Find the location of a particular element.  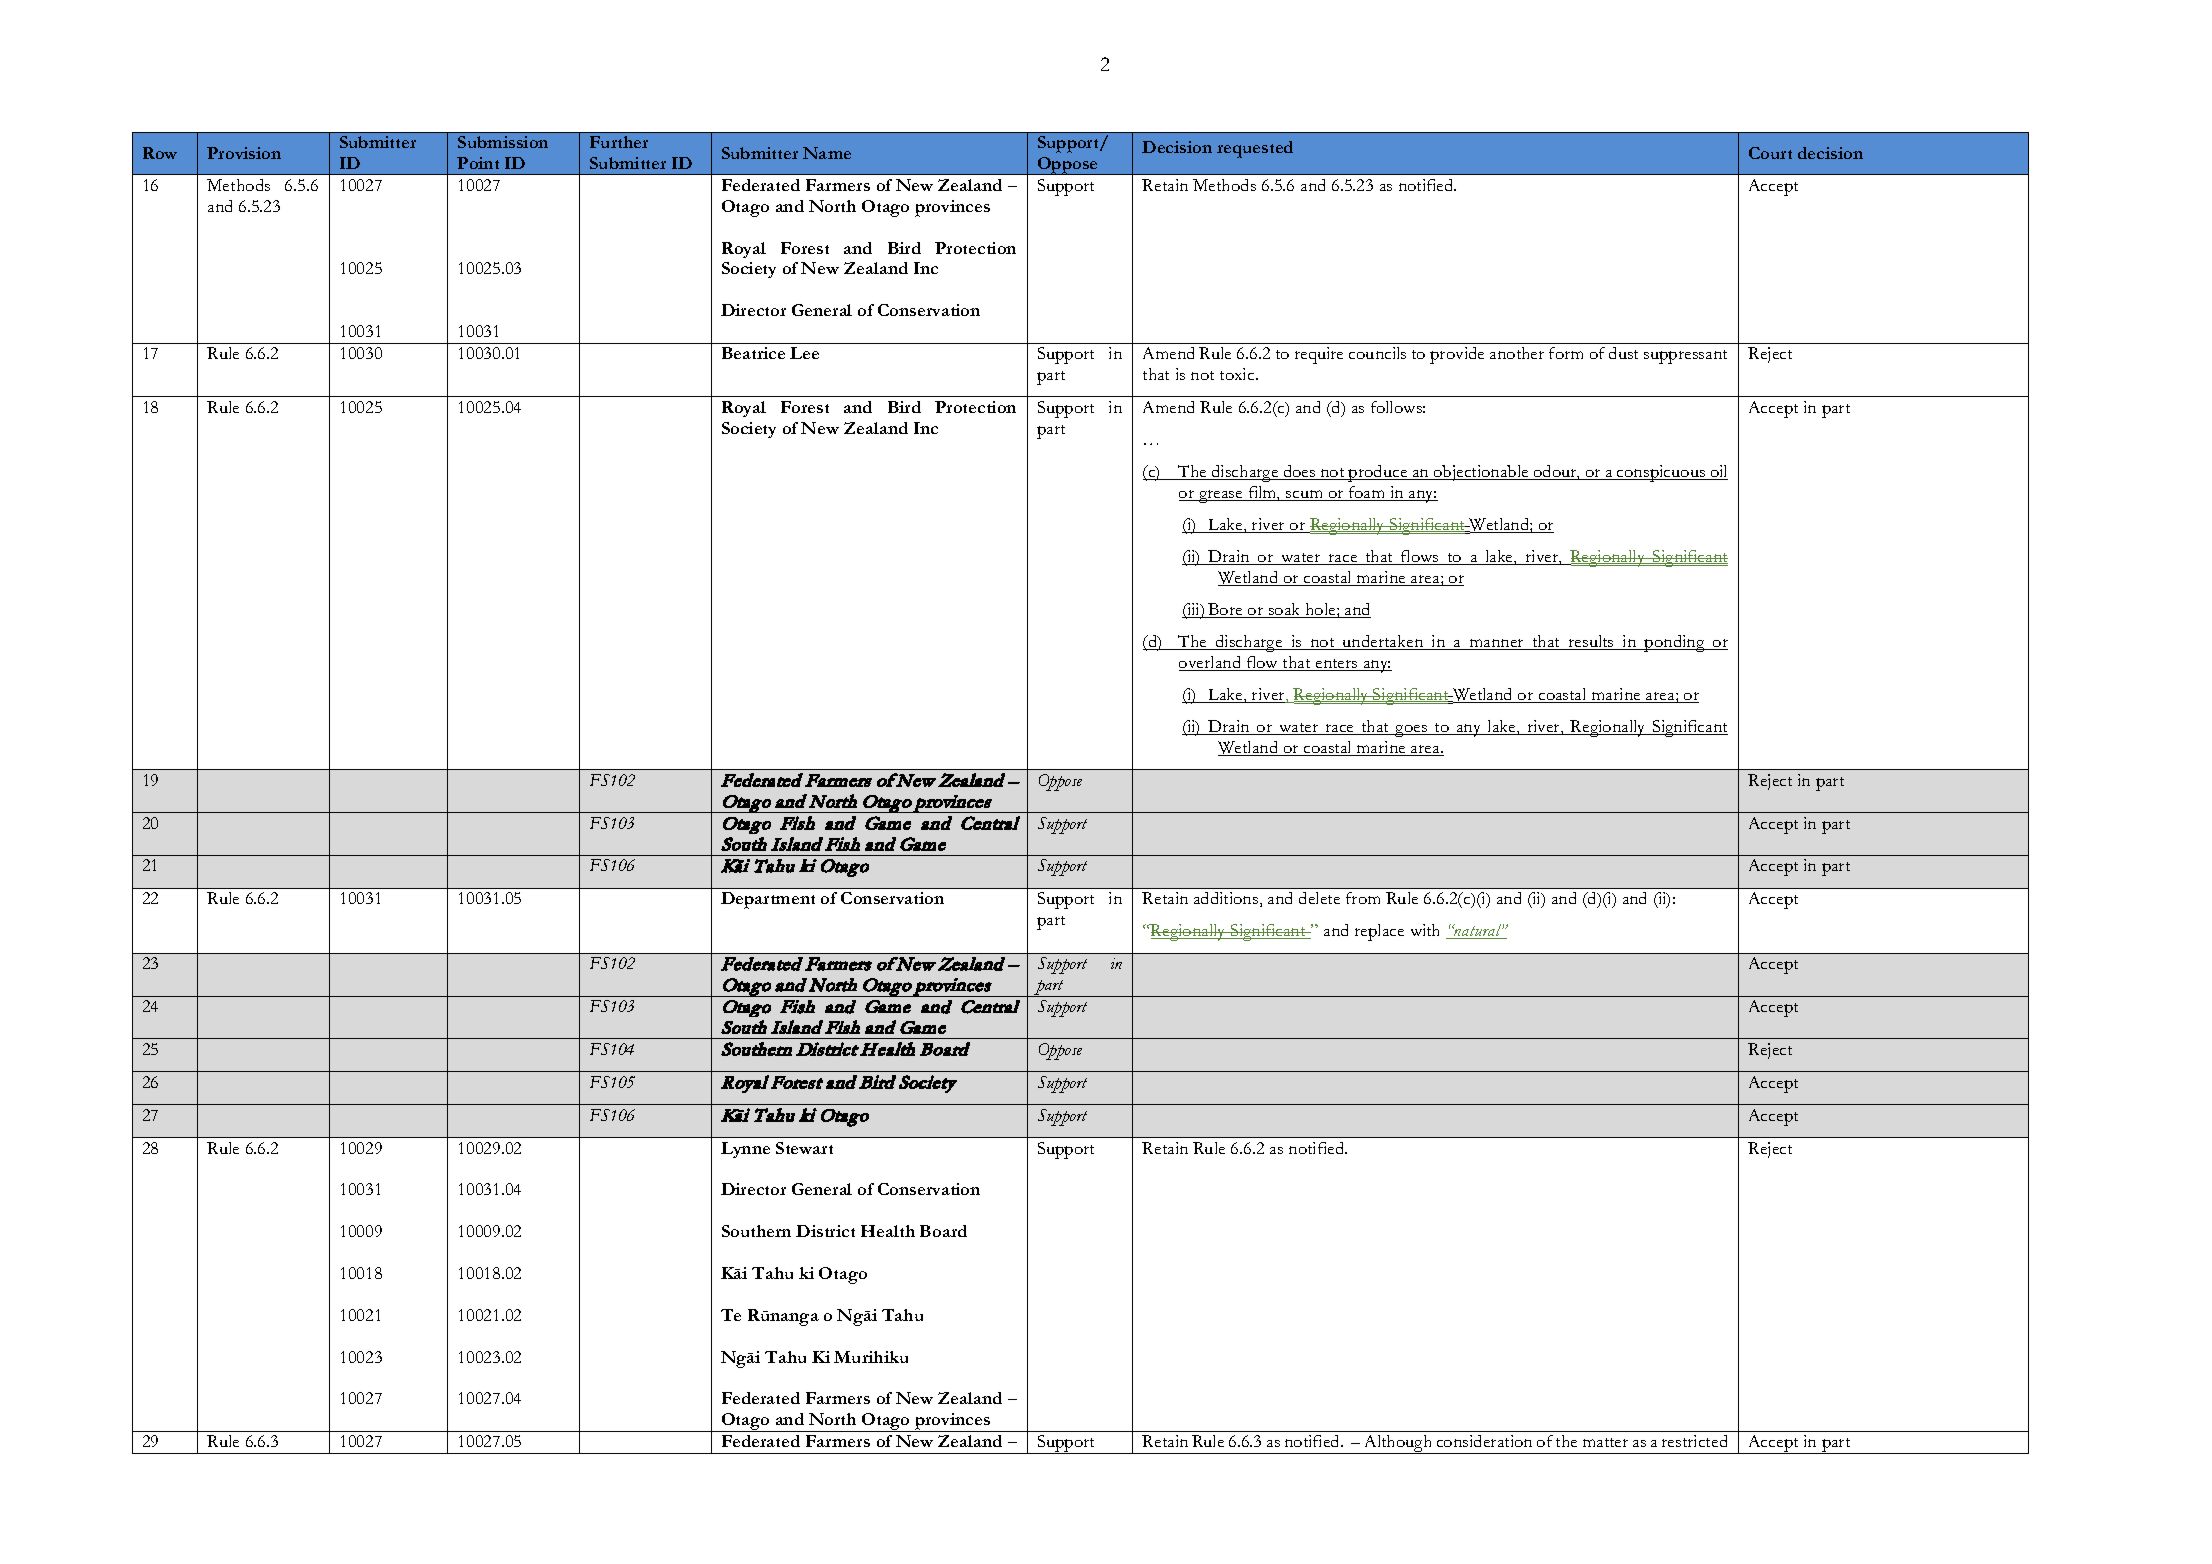

Lynne is located at coordinates (745, 1150).
